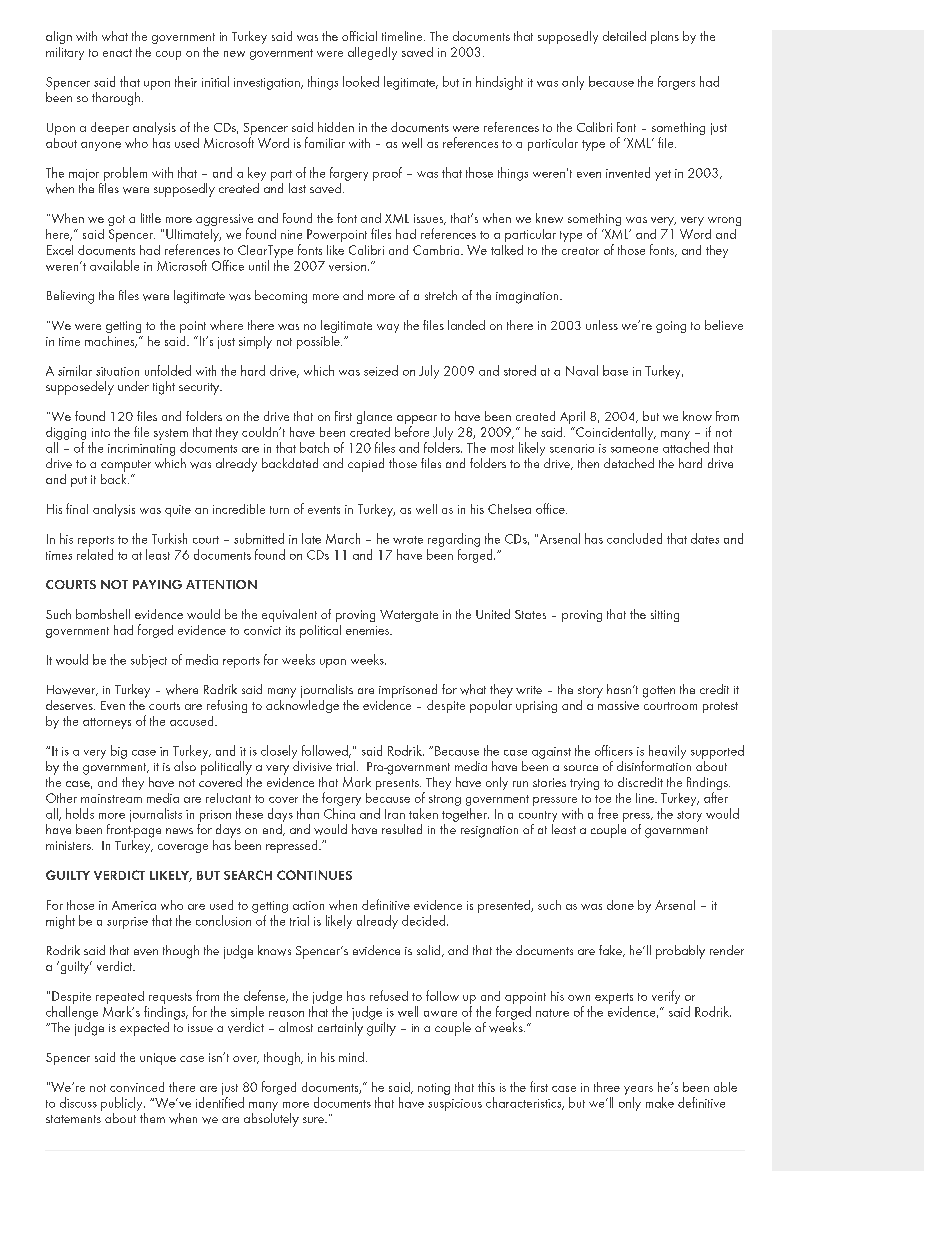  I want to click on decided, so click(425, 920).
